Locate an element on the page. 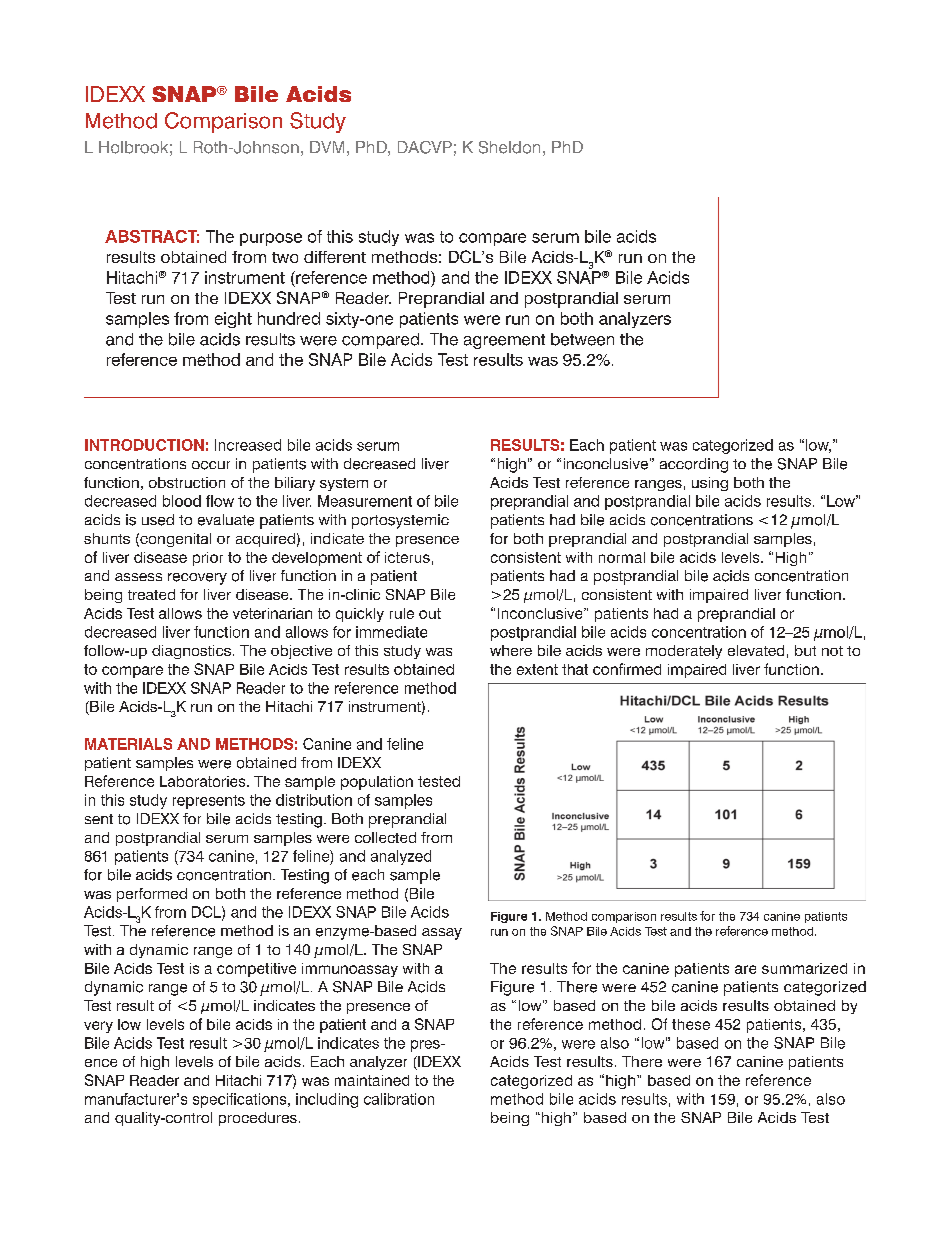  procedures is located at coordinates (258, 1119).
